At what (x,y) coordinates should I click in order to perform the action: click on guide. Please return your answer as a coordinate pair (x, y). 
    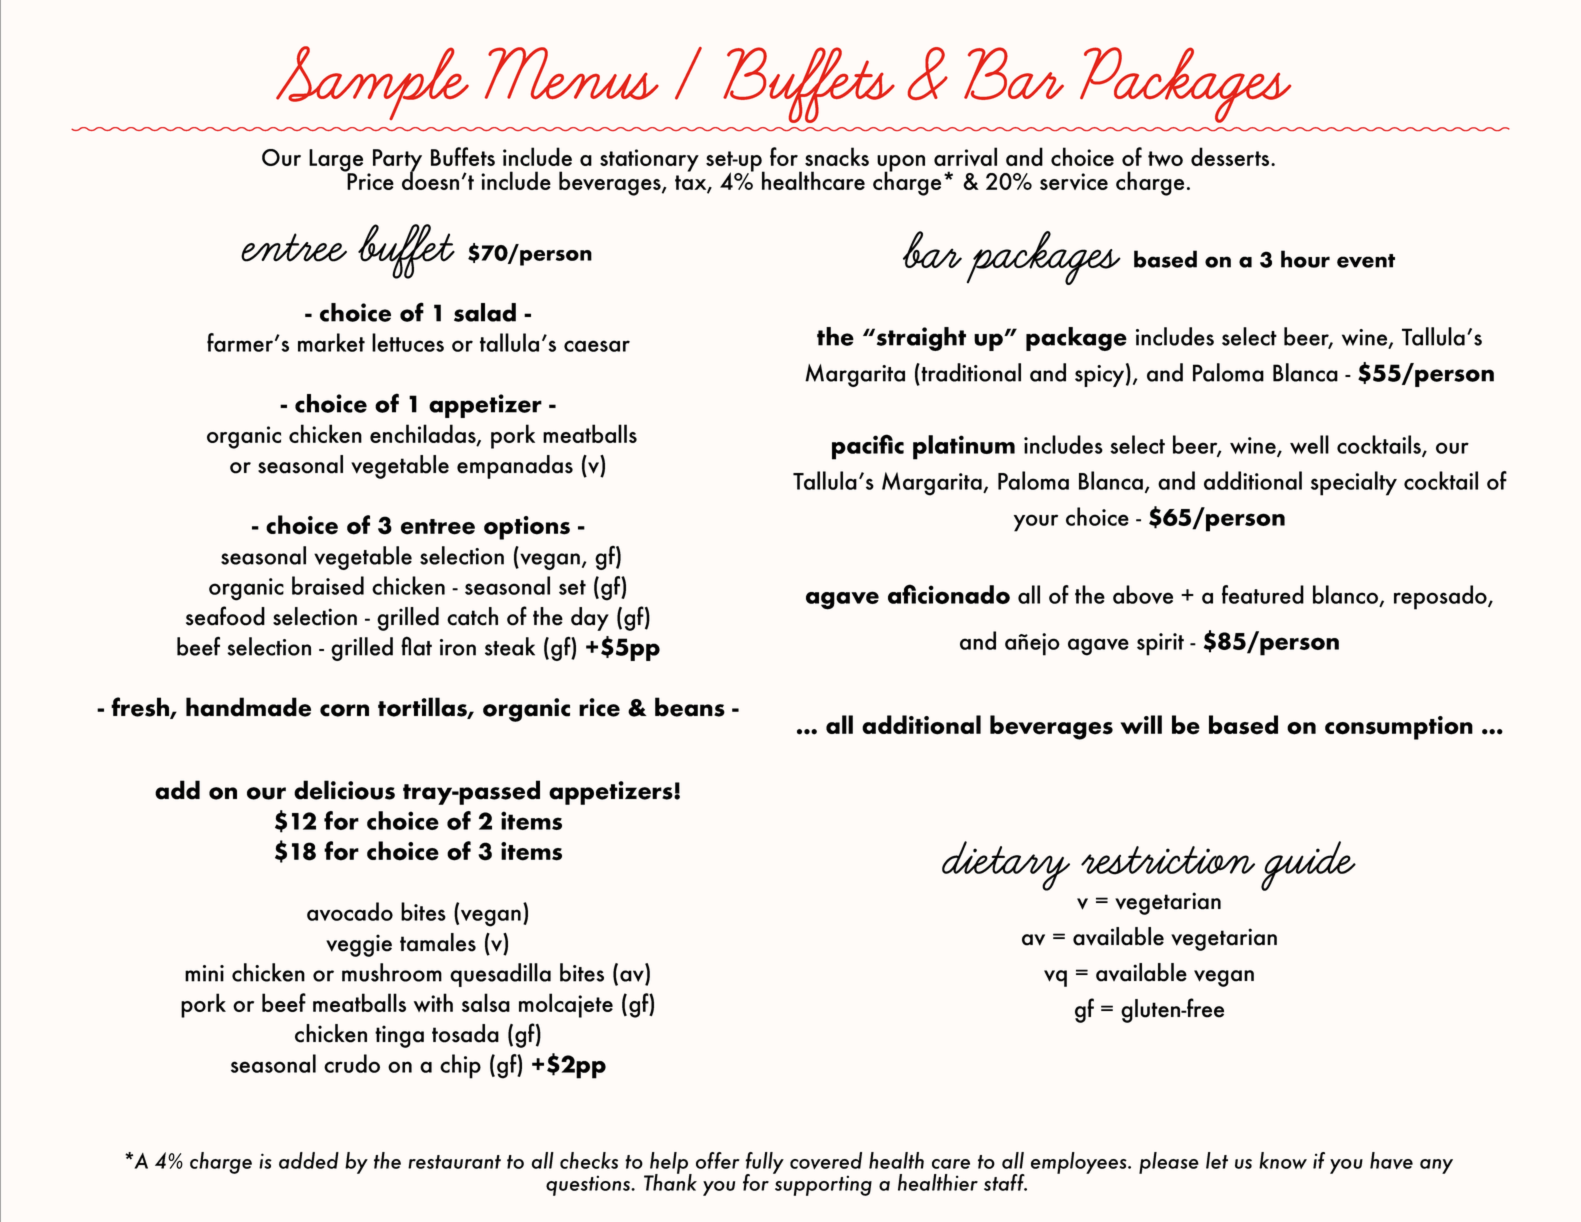
    Looking at the image, I should click on (1308, 866).
